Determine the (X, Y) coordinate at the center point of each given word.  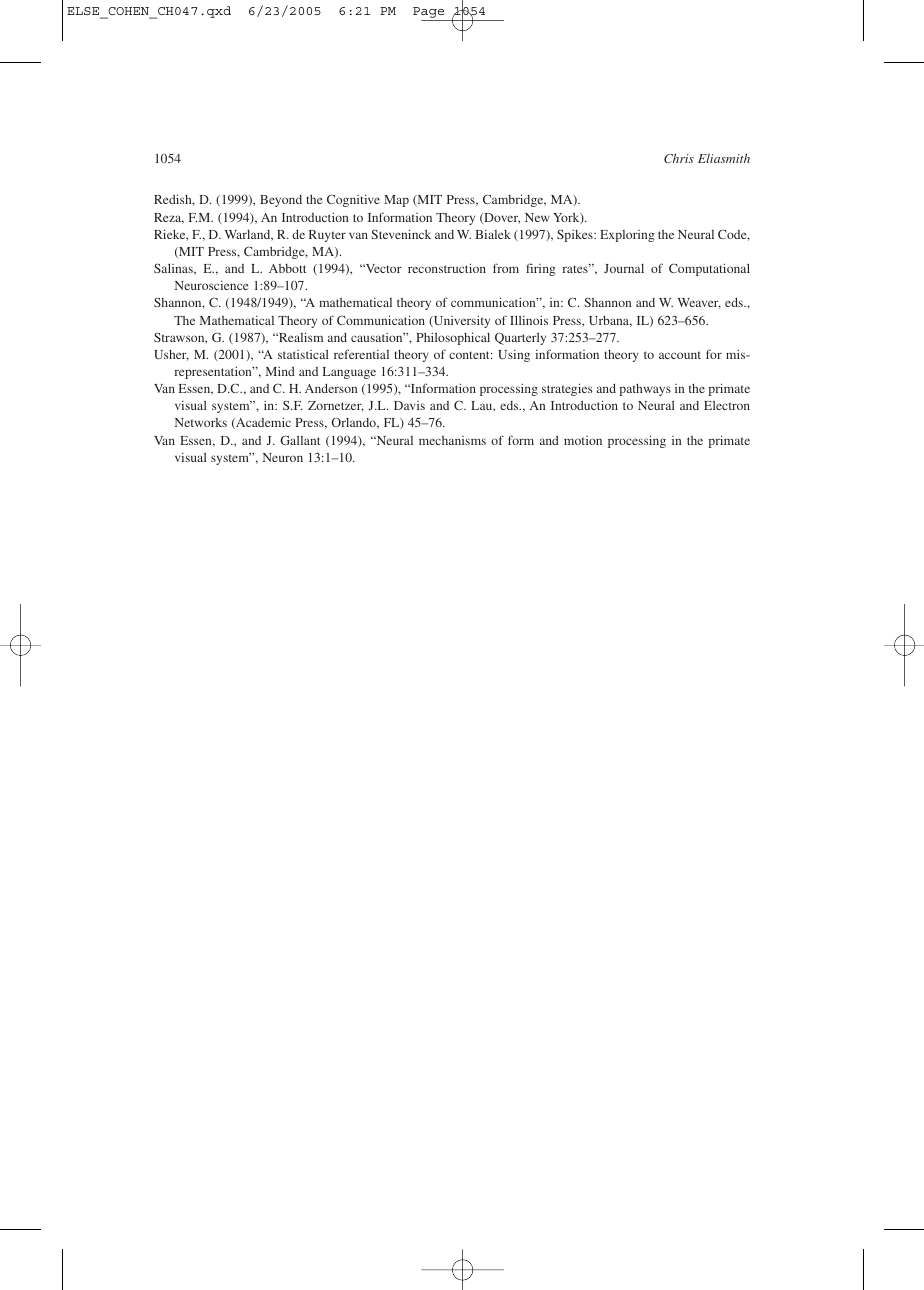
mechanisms (452, 440)
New (537, 217)
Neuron (283, 457)
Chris (679, 158)
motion (583, 440)
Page (430, 14)
